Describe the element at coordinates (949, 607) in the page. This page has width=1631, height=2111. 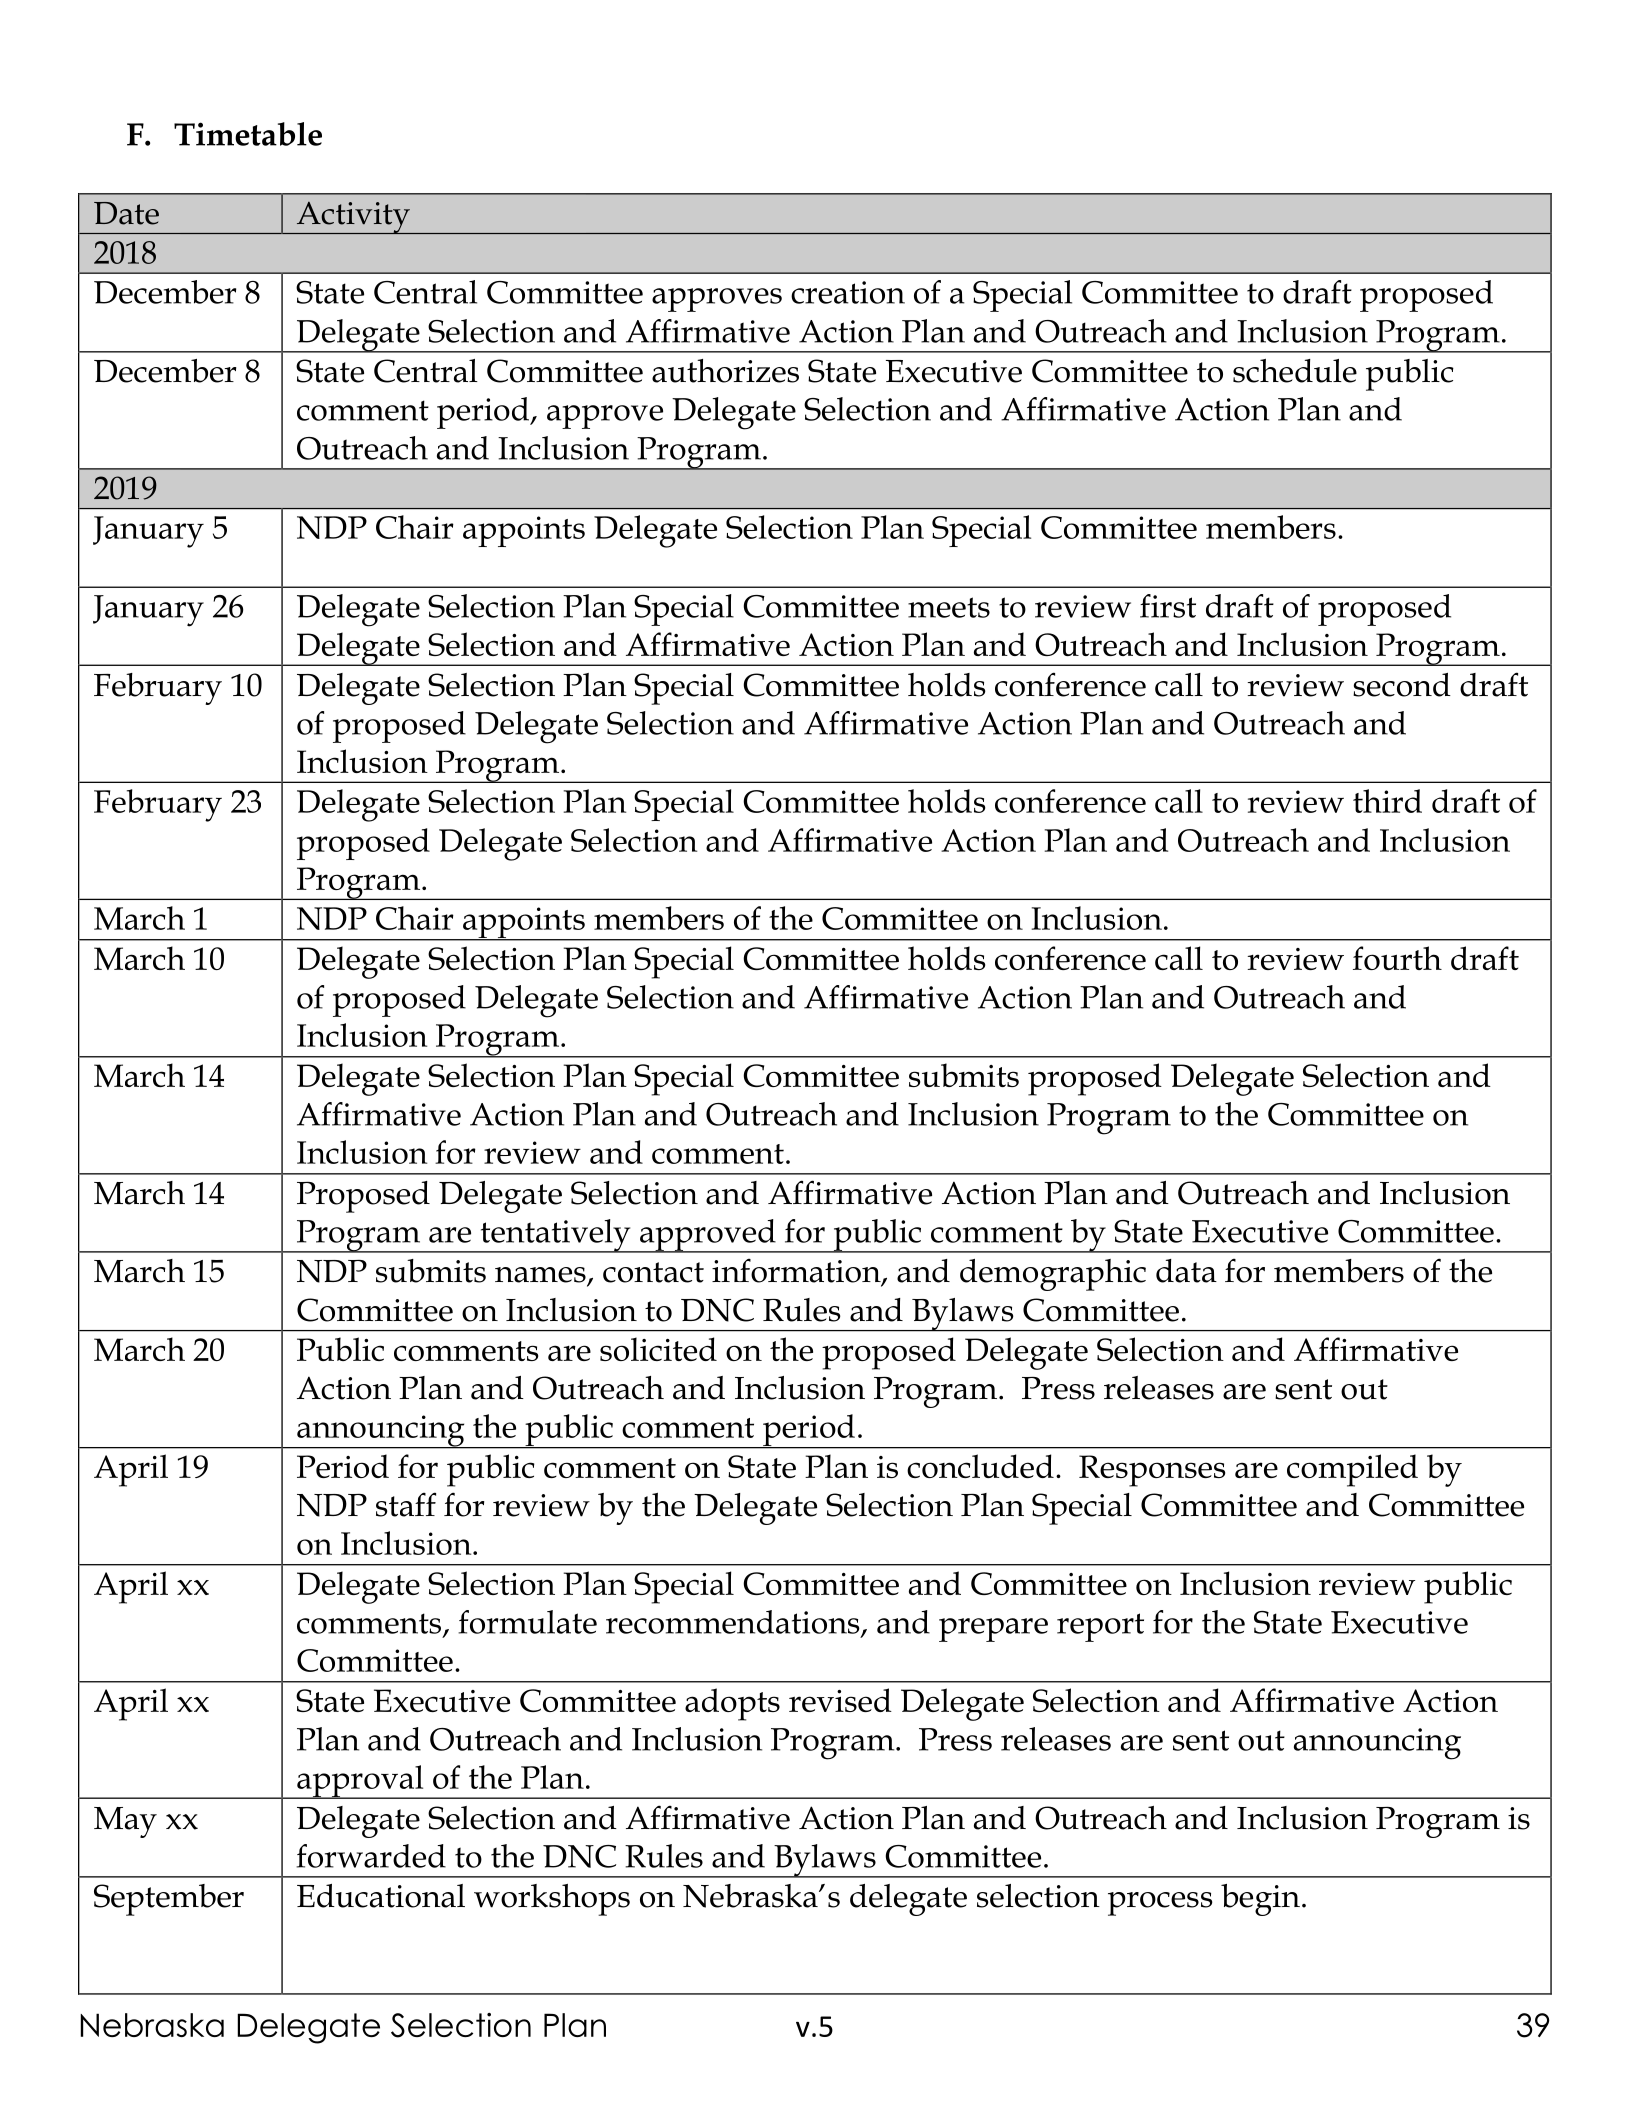
I see `meets` at that location.
